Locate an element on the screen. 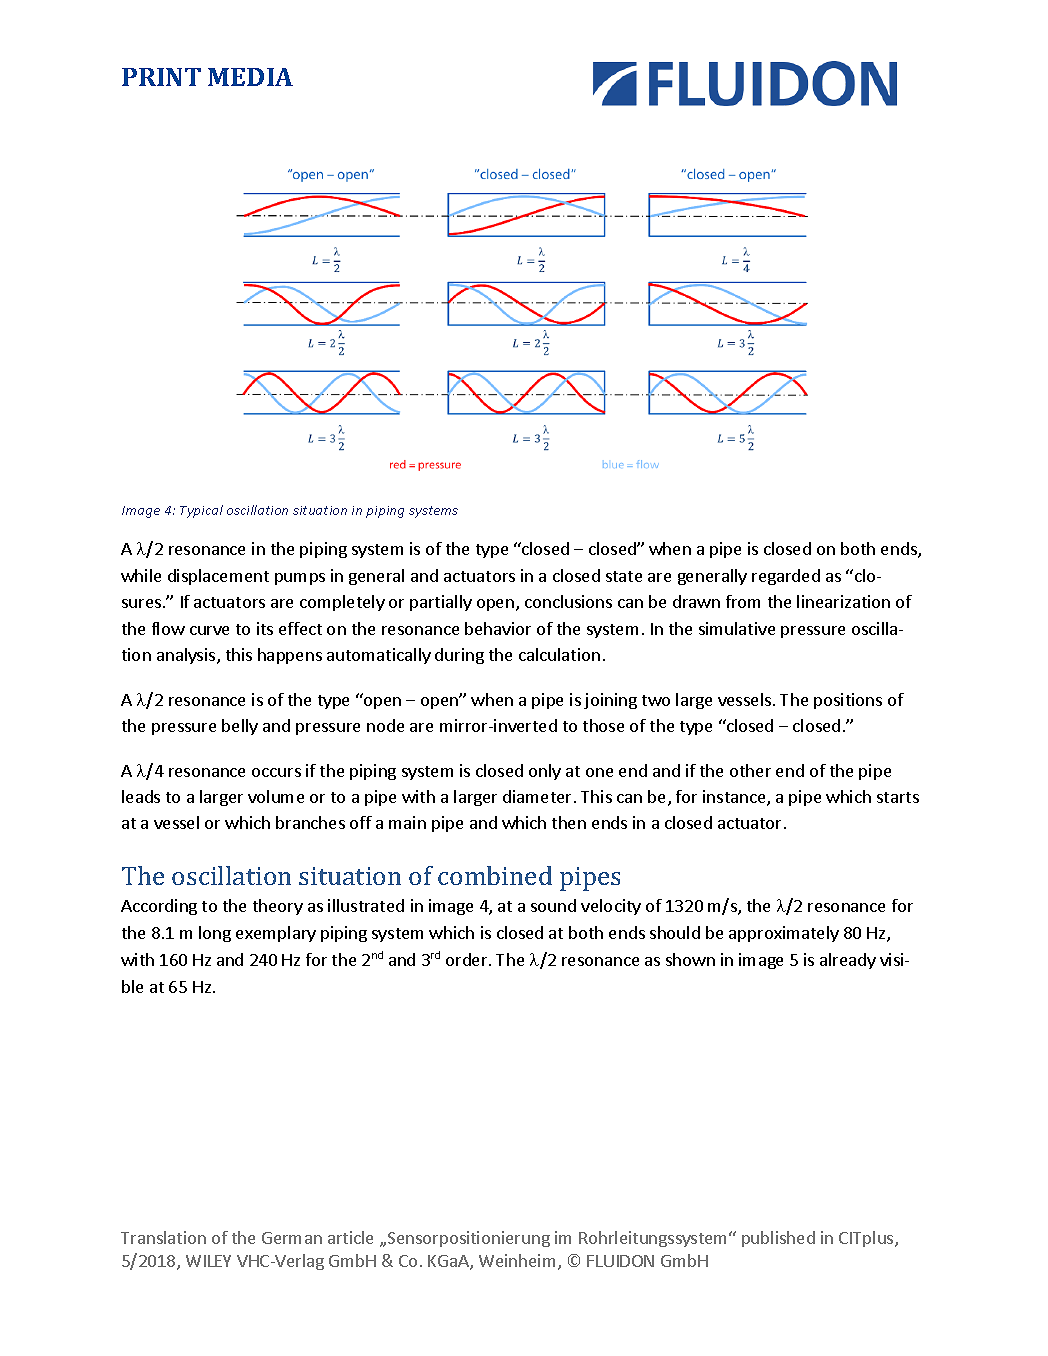  PRINT is located at coordinates (161, 77).
